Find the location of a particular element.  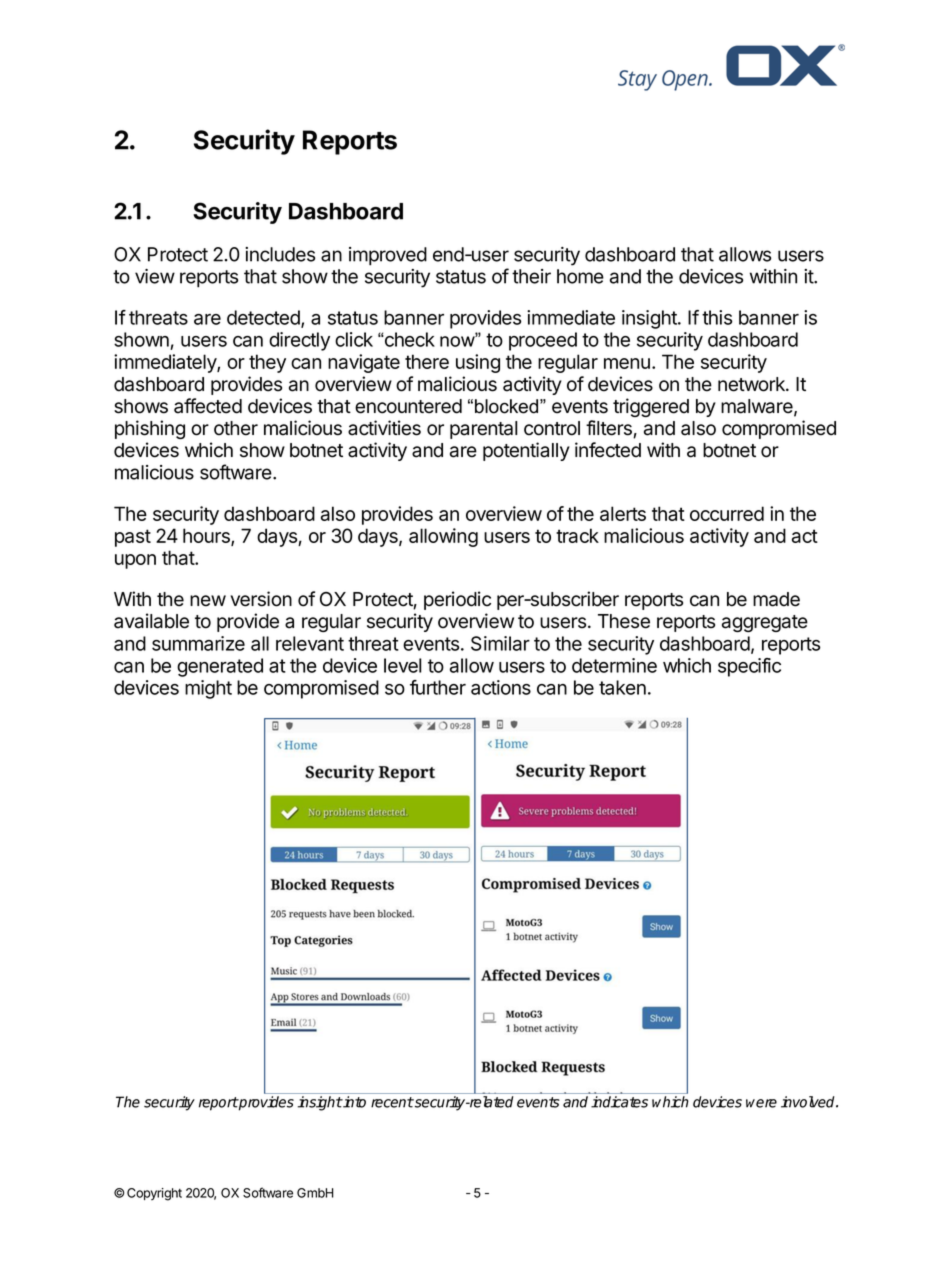

might is located at coordinates (208, 689).
